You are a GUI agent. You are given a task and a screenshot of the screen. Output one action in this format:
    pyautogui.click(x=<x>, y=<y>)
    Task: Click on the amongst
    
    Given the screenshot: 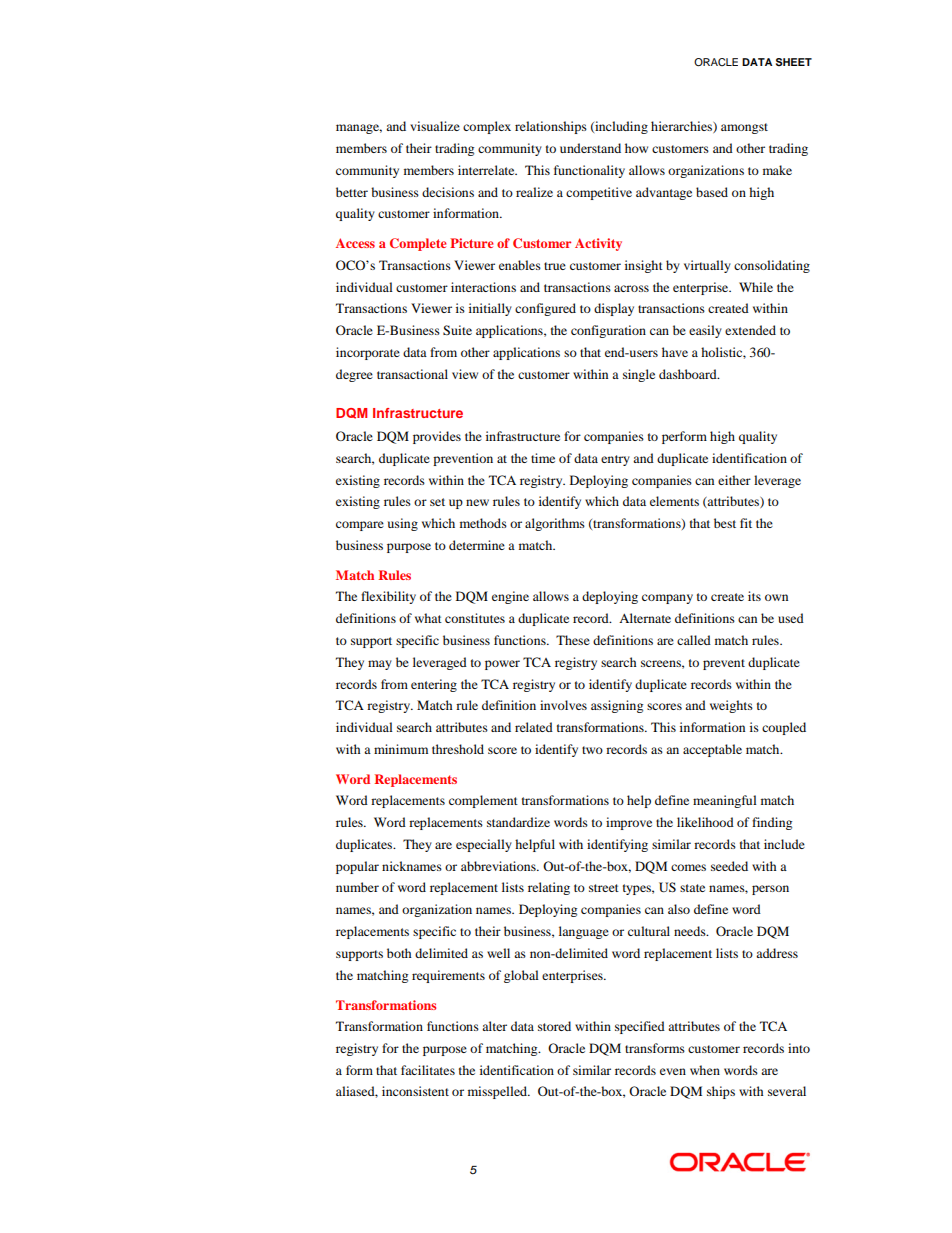 What is the action you would take?
    pyautogui.click(x=744, y=128)
